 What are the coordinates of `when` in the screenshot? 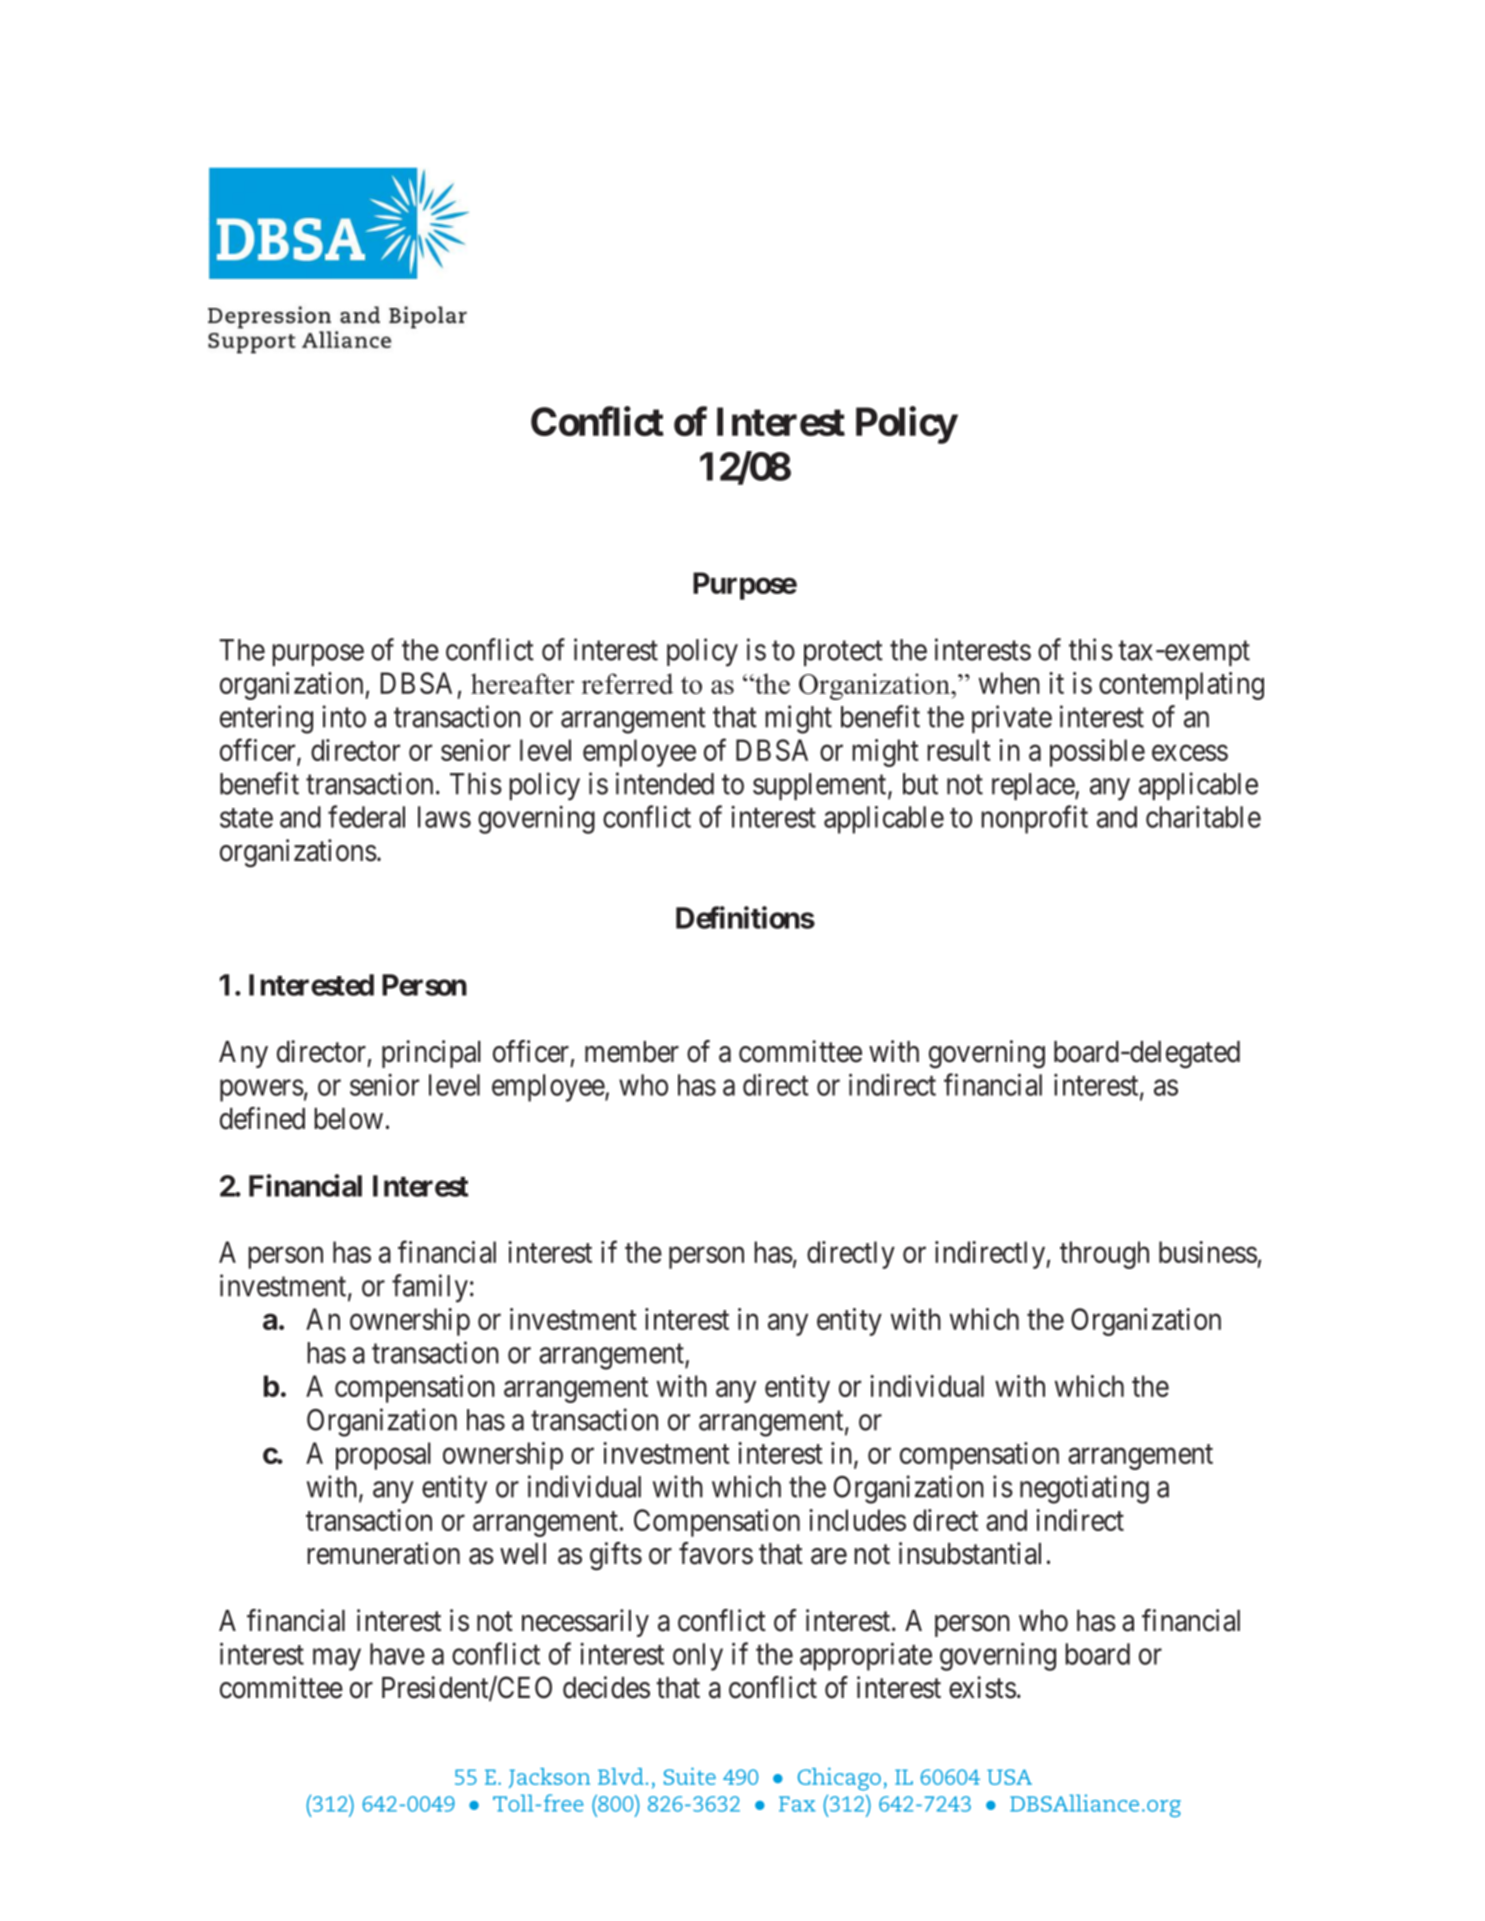 It's located at (1009, 683).
